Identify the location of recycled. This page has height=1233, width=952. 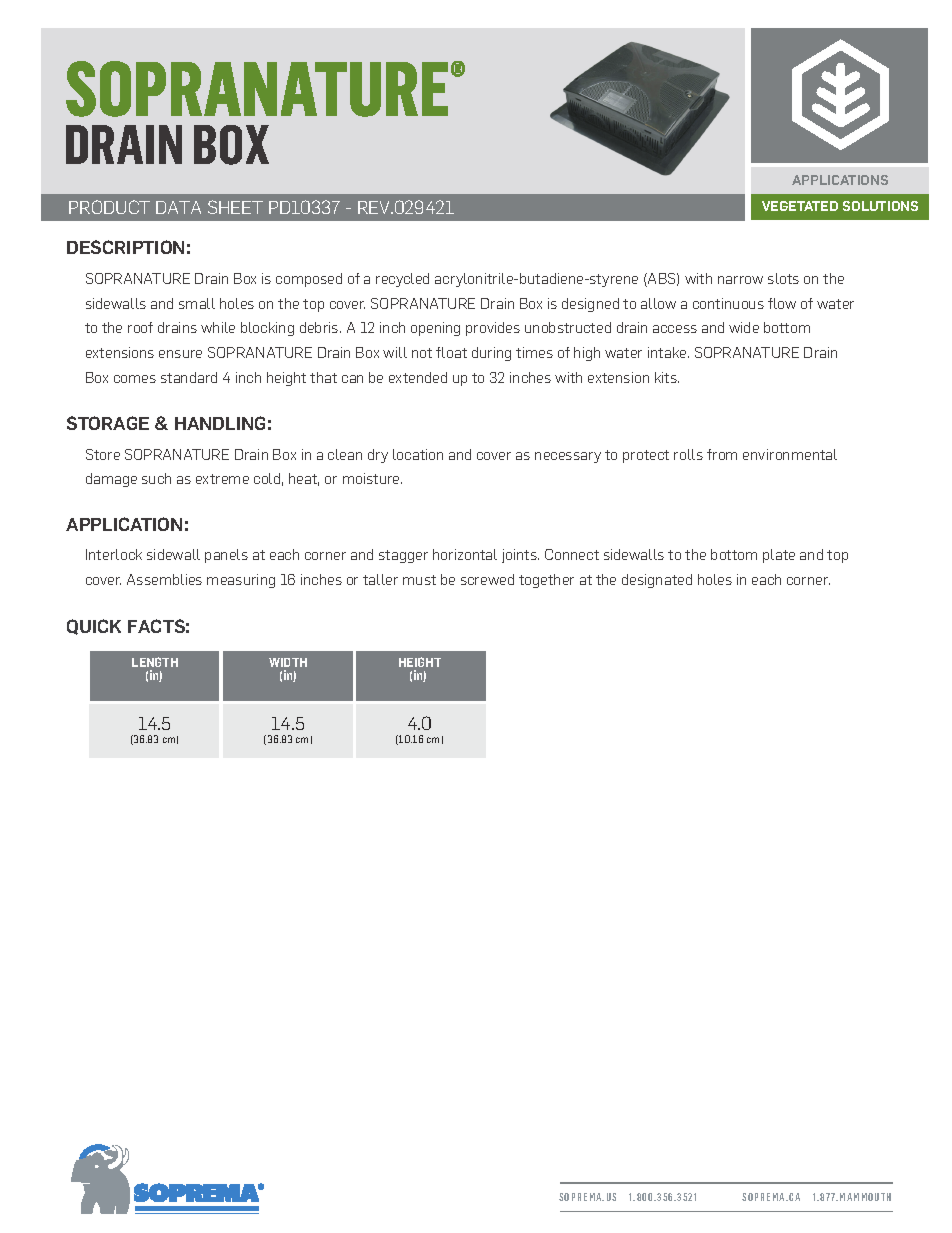
(402, 280).
